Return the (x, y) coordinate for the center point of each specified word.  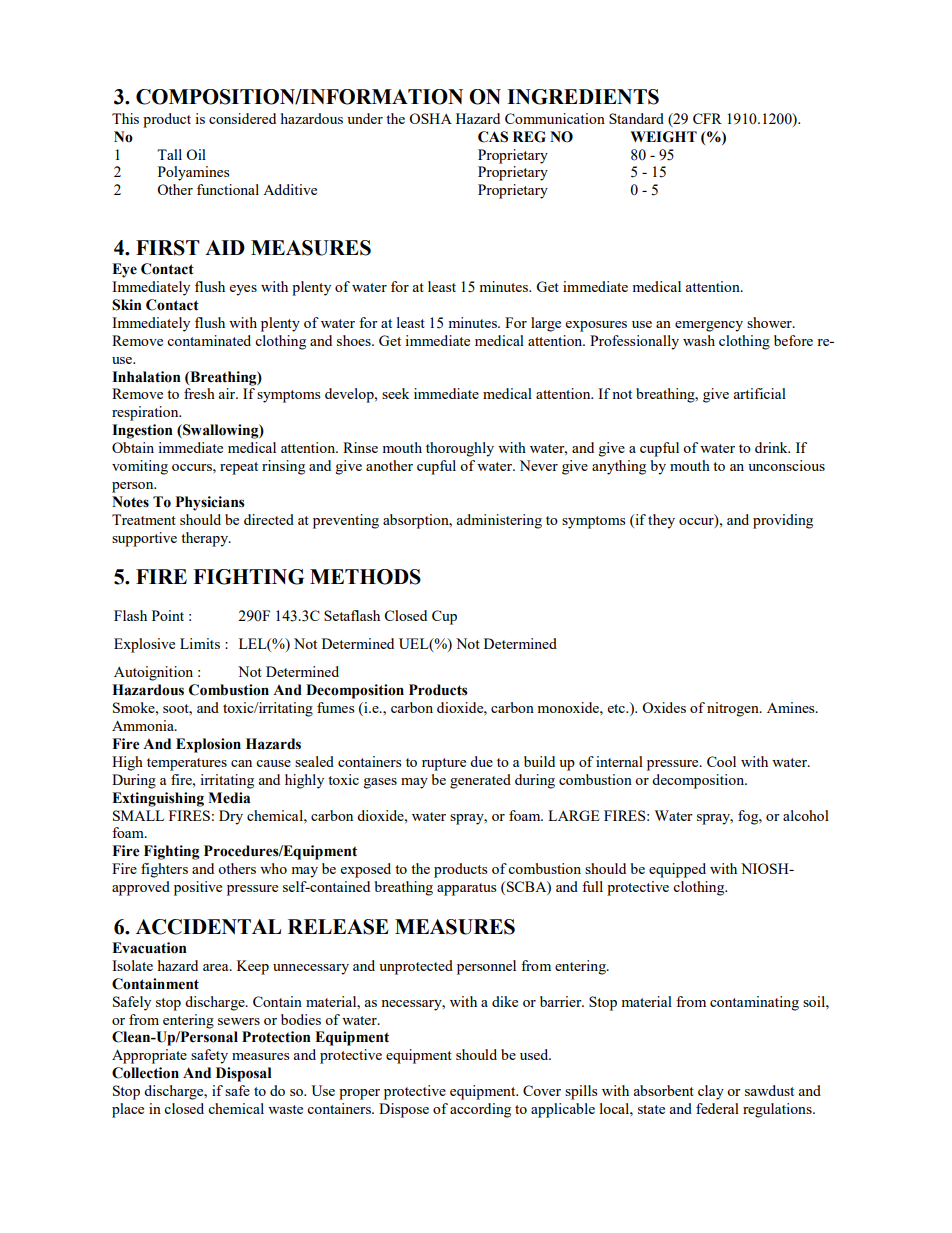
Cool (721, 761)
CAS (493, 137)
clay (711, 1092)
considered (242, 118)
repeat (239, 468)
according (480, 1110)
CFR (707, 118)
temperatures (187, 764)
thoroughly (460, 449)
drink (772, 447)
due (481, 761)
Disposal (244, 1074)
